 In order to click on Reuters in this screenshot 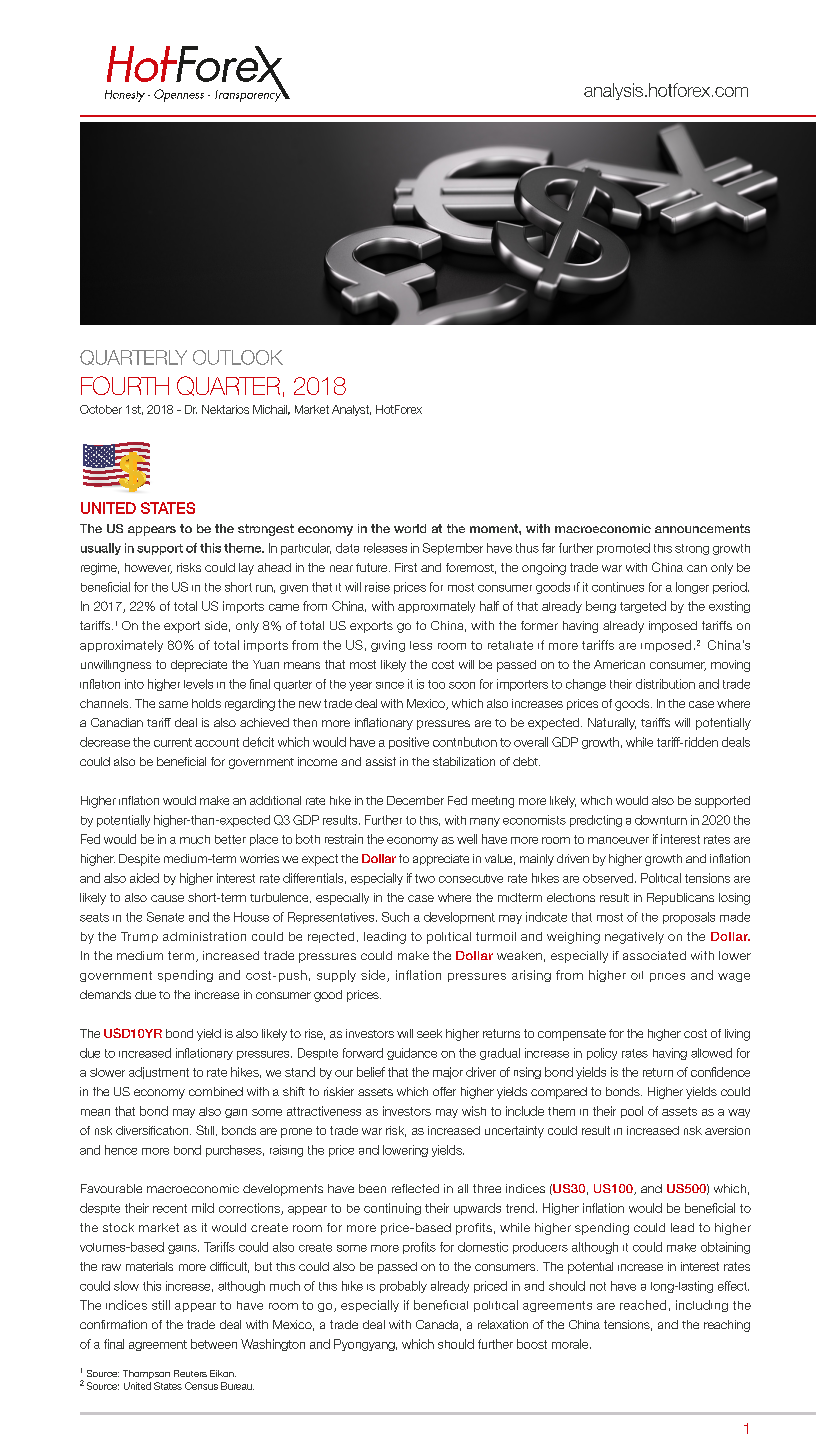, I will do `click(190, 1373)`.
